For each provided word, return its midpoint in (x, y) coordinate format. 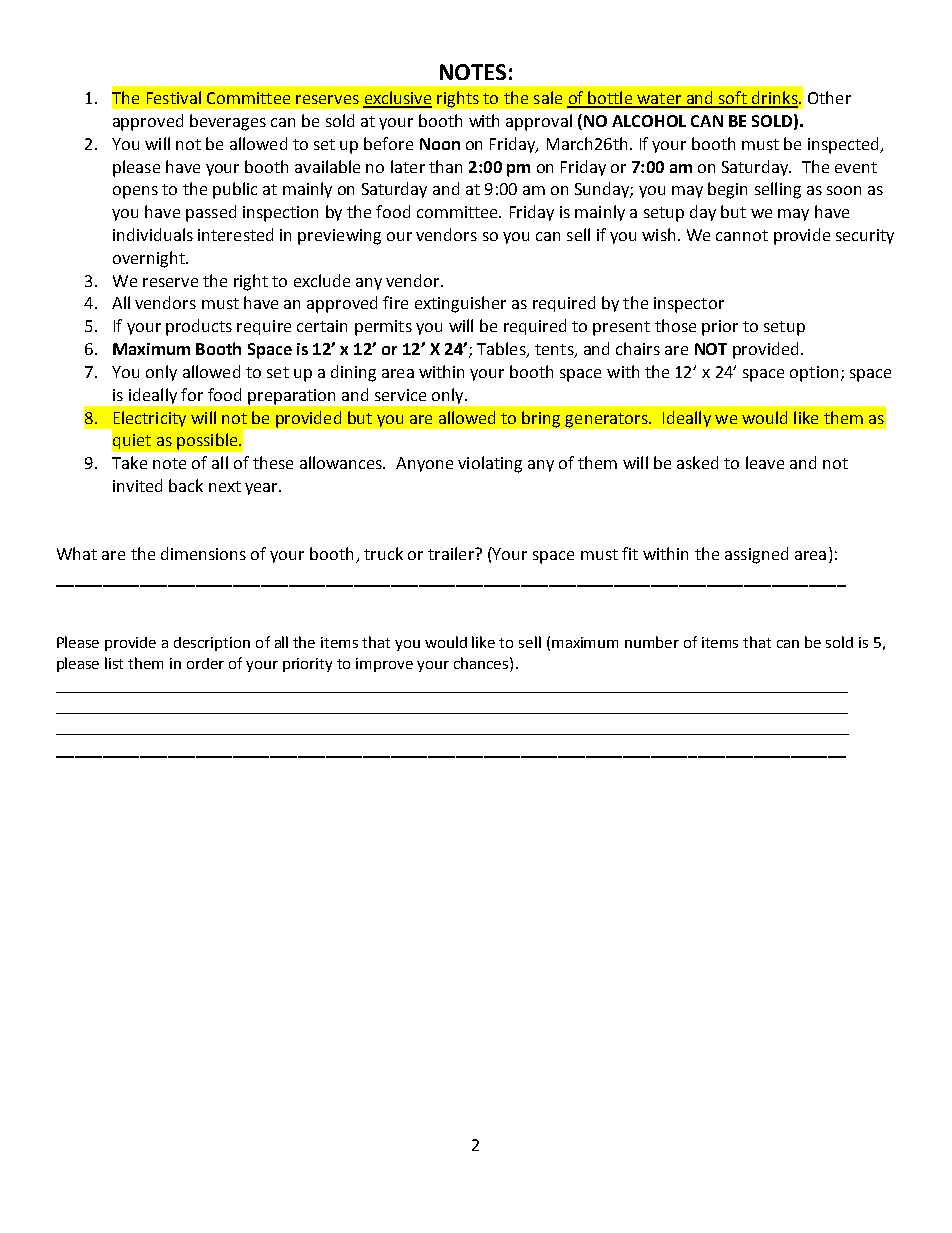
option (814, 374)
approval (539, 122)
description (212, 644)
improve (384, 665)
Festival (174, 97)
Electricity (150, 419)
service (400, 395)
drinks (775, 99)
